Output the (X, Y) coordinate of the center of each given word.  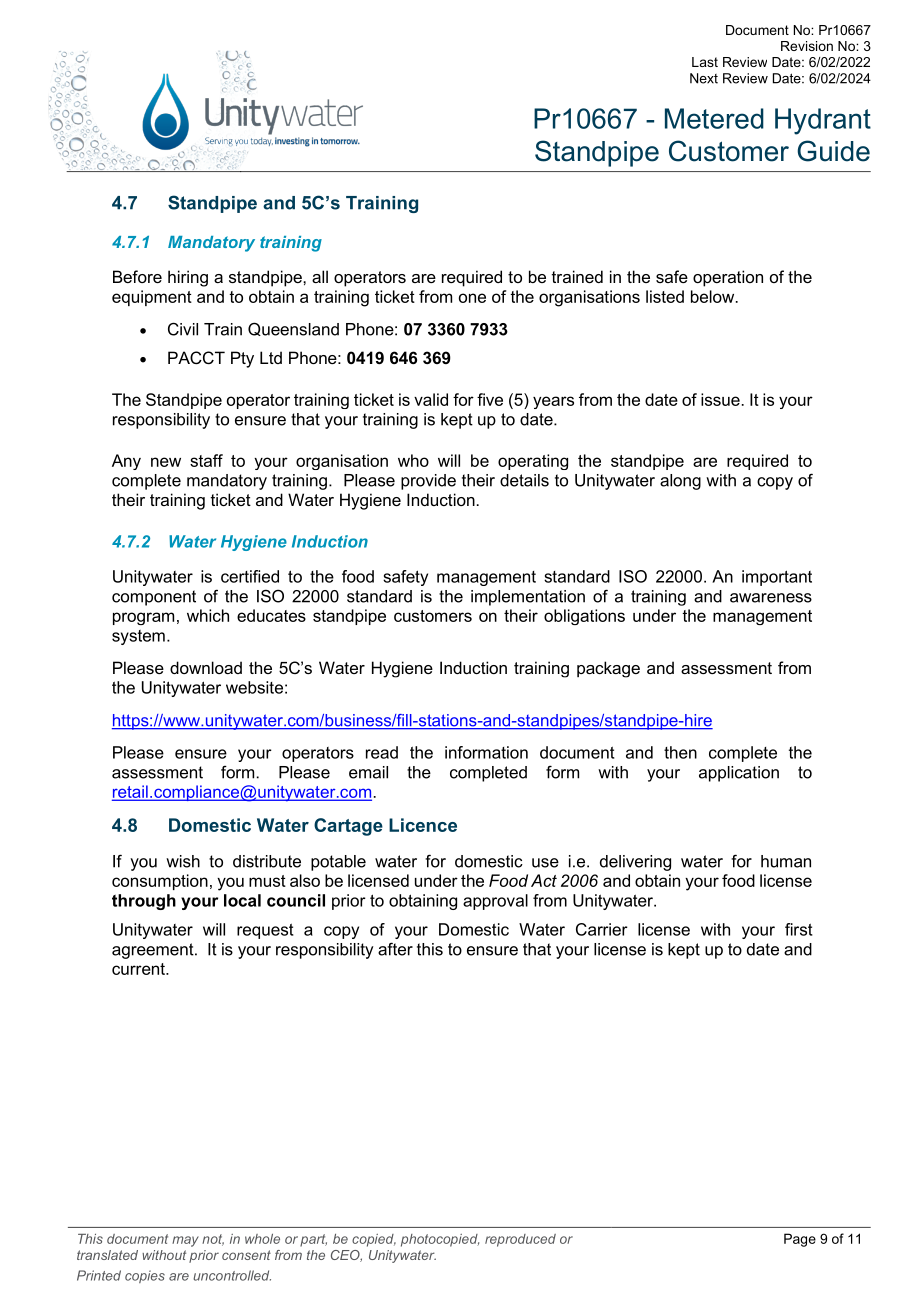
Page (800, 1240)
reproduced (520, 1240)
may (185, 1241)
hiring (188, 278)
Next (704, 78)
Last (705, 62)
